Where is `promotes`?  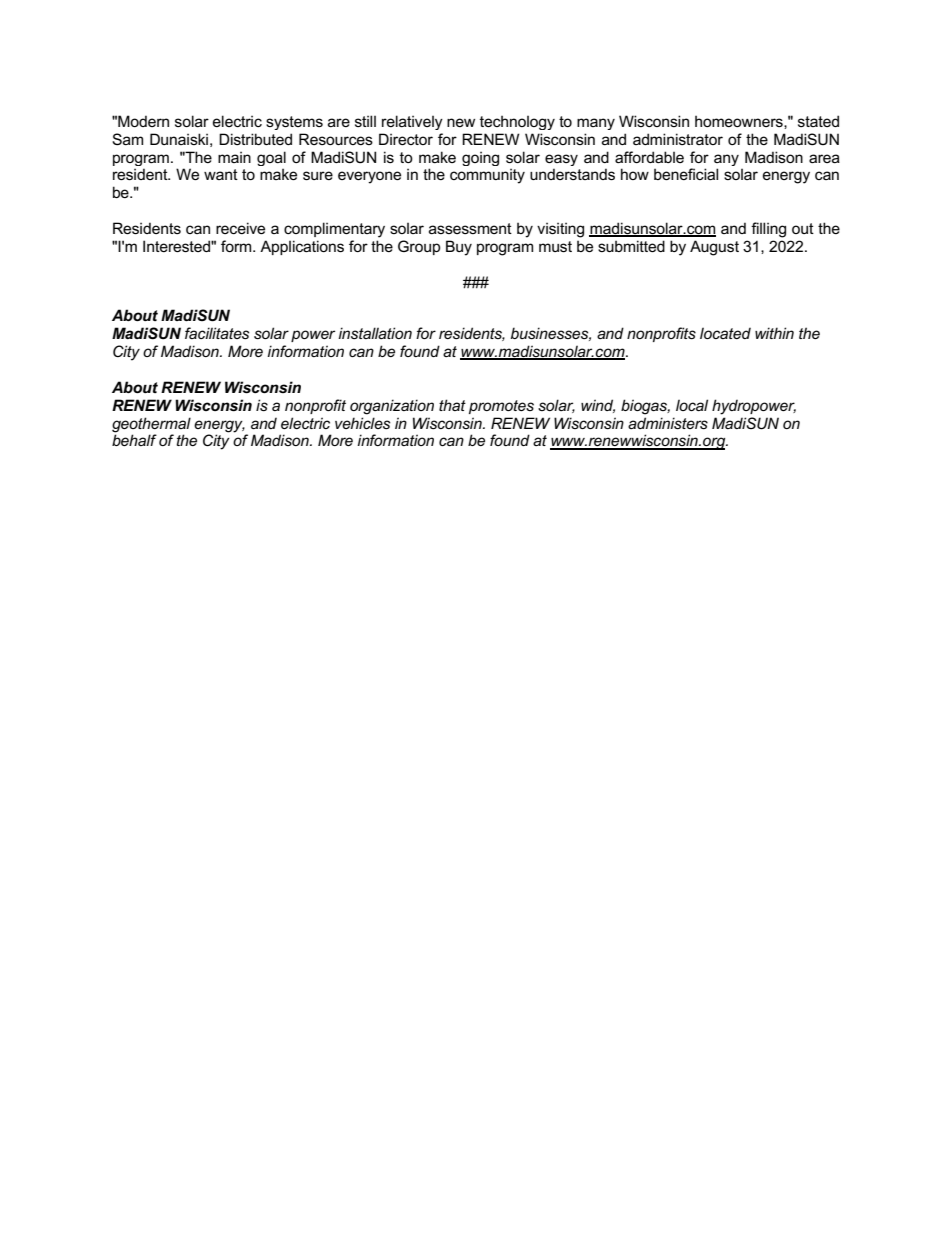 promotes is located at coordinates (501, 407).
